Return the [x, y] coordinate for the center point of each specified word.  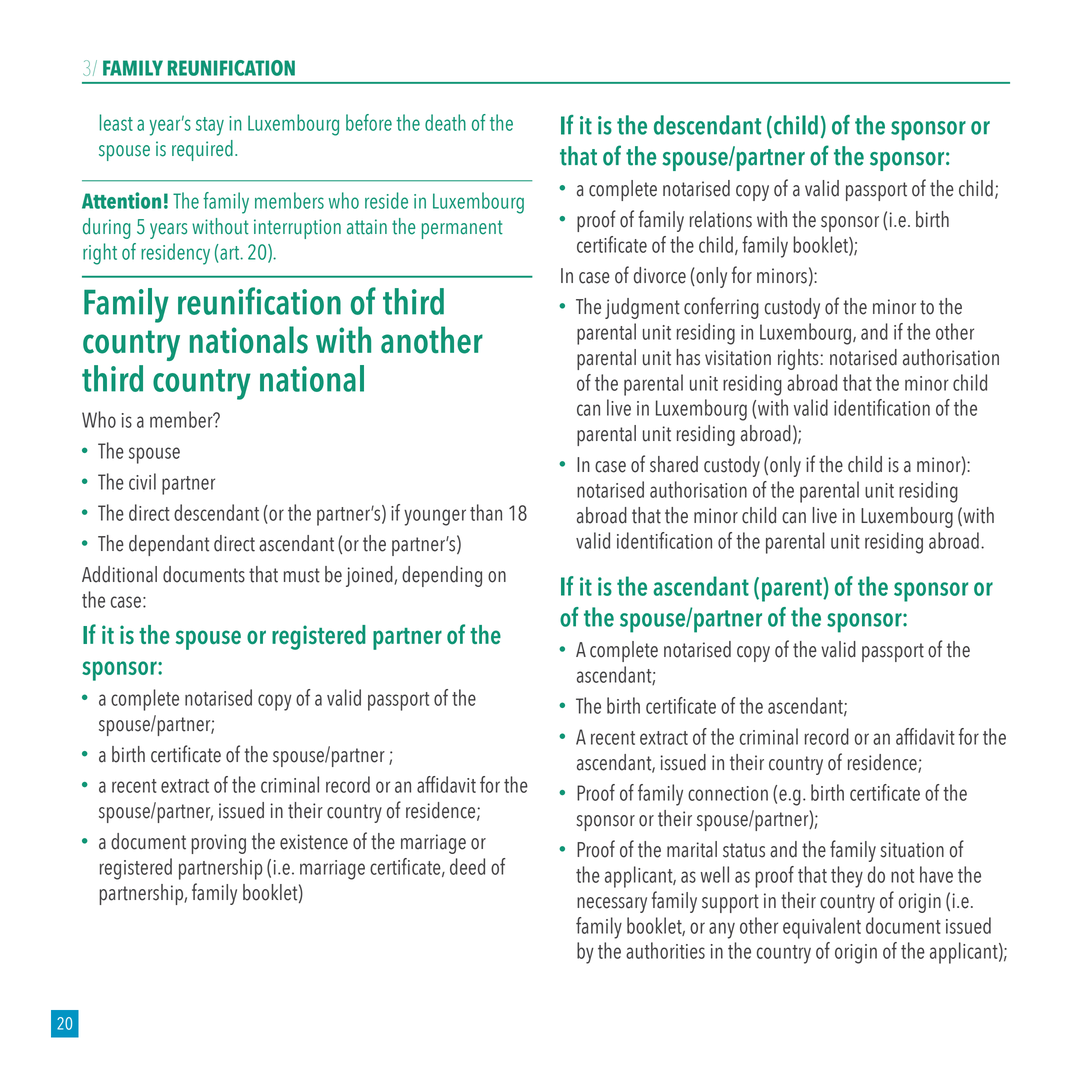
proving [218, 844]
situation [912, 850]
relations [721, 219]
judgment [642, 308]
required [202, 150]
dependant [169, 545]
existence [314, 842]
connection [728, 793]
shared [674, 464]
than [486, 512]
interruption [297, 229]
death [445, 122]
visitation [738, 358]
